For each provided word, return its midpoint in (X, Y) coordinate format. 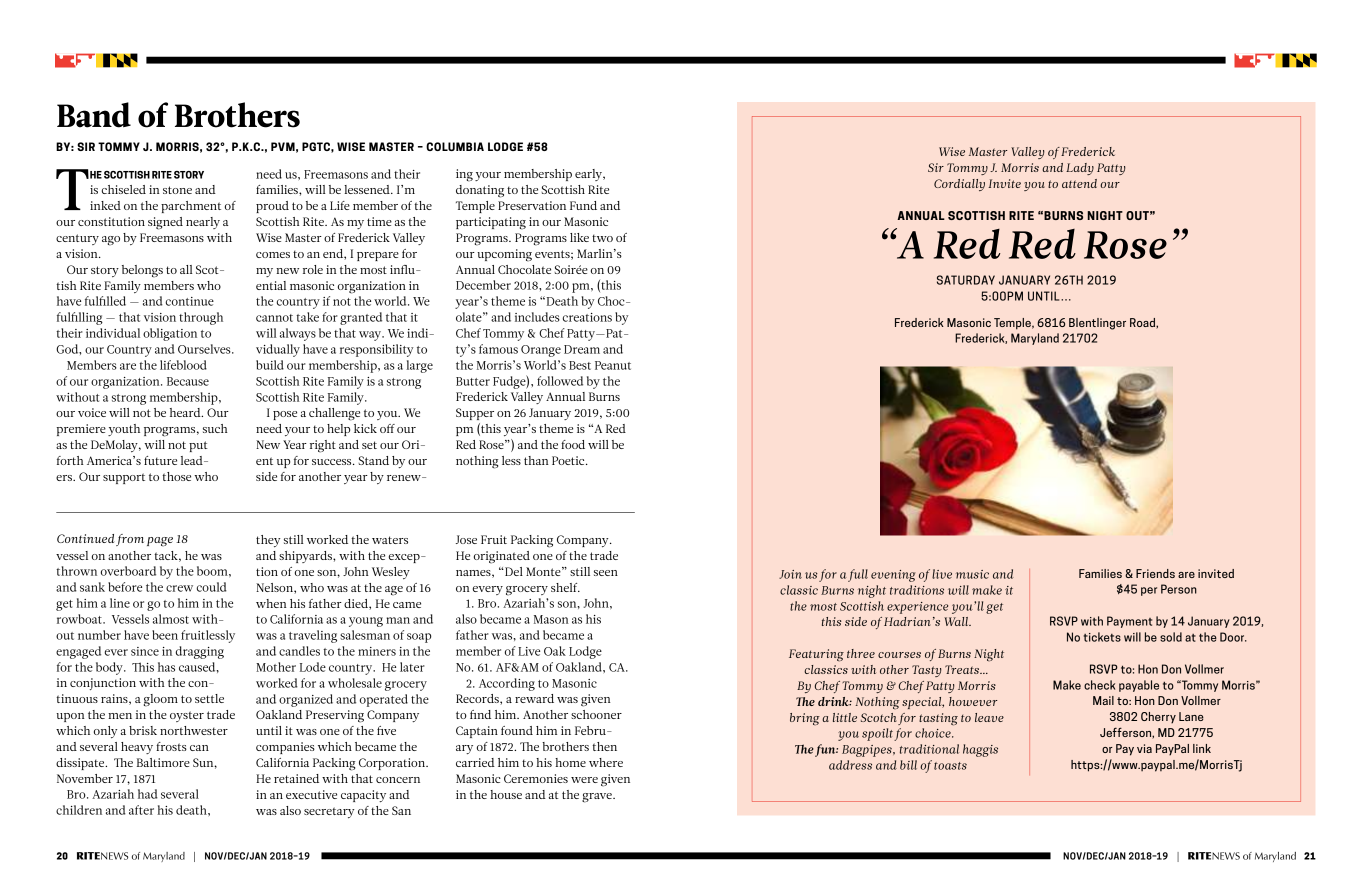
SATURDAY (966, 280)
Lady (1080, 169)
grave (598, 798)
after (141, 810)
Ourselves (205, 349)
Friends (1155, 573)
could (211, 587)
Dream (582, 349)
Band (94, 115)
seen (606, 573)
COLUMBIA (455, 146)
